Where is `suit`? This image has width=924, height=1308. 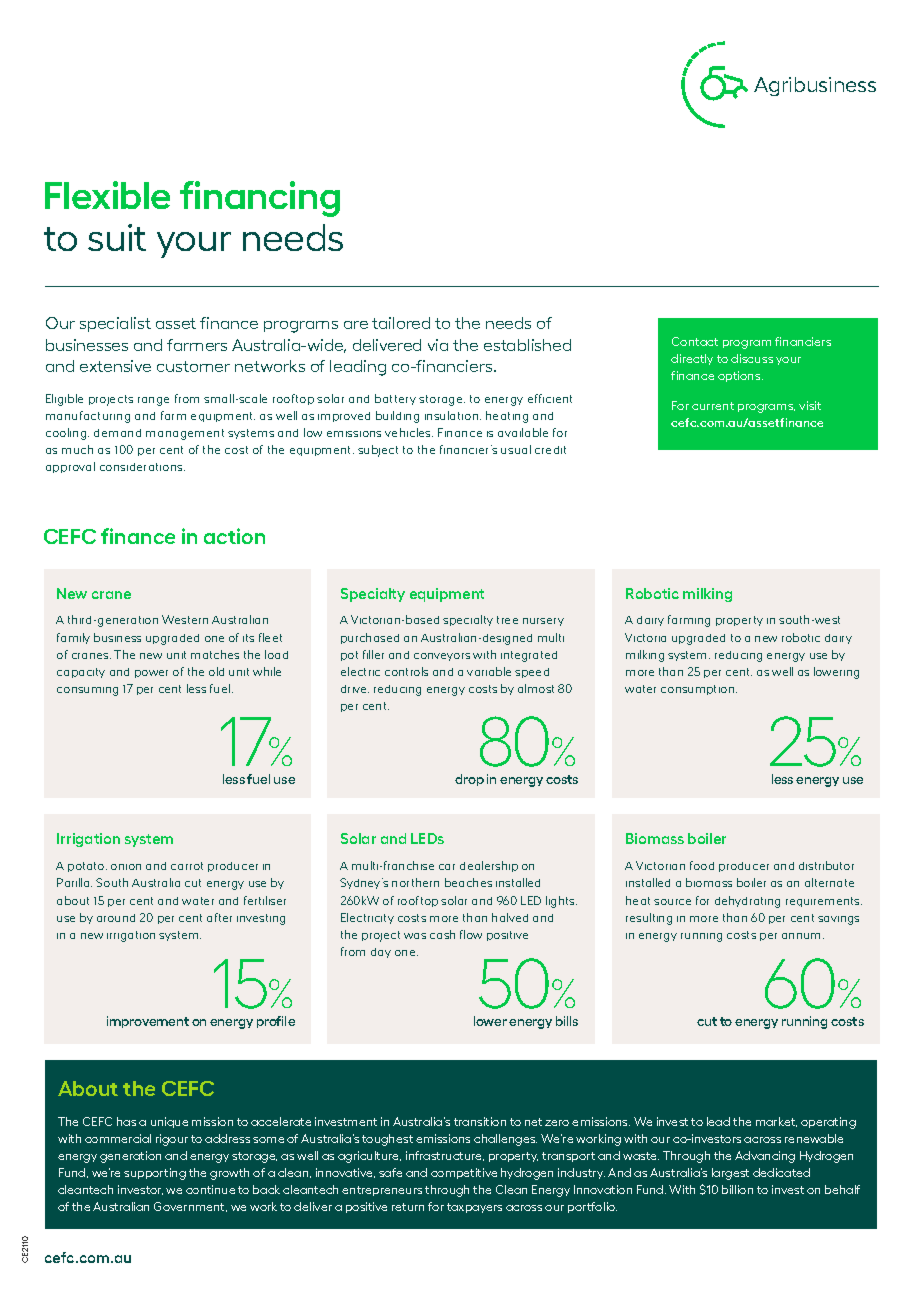 suit is located at coordinates (117, 237).
